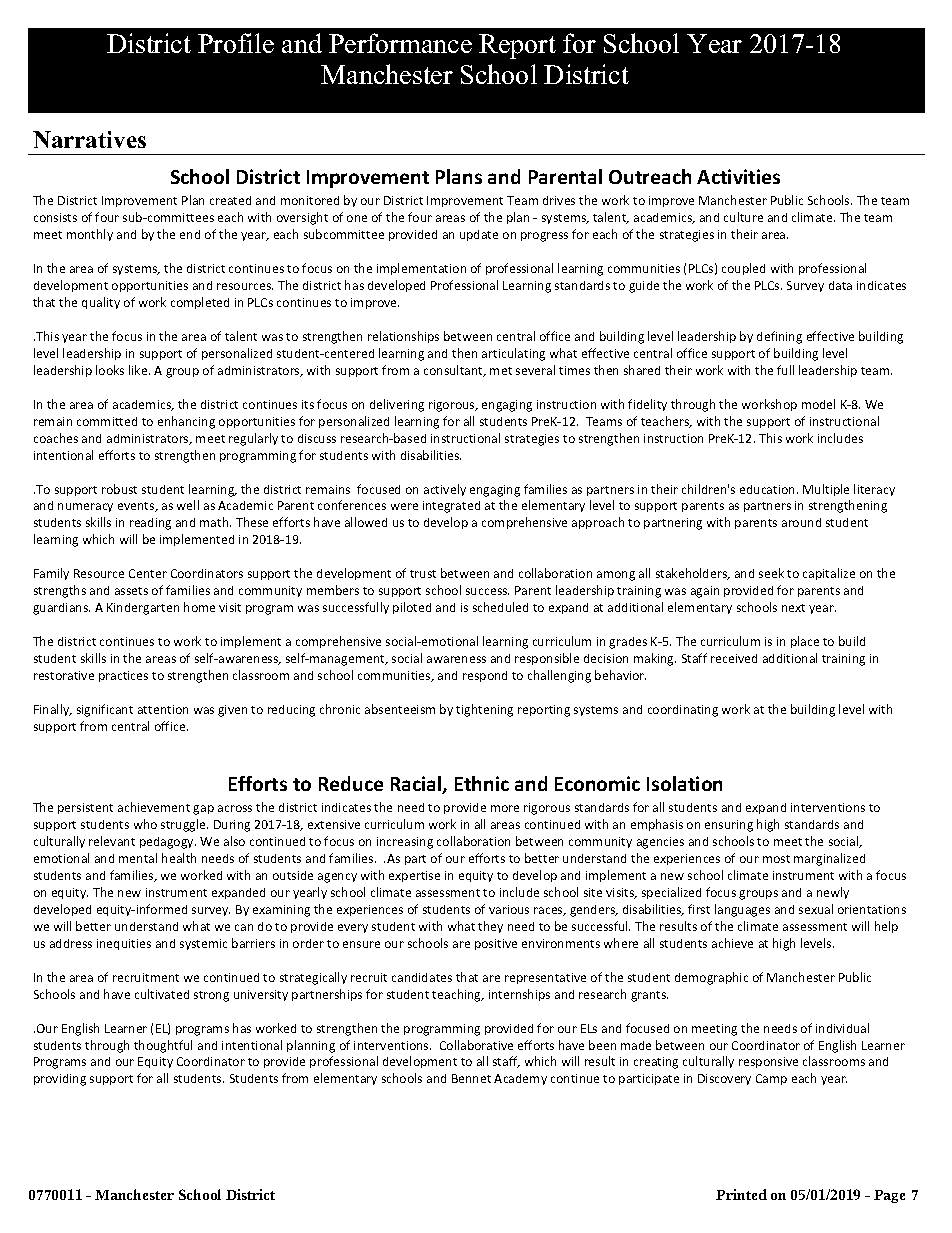 The width and height of the screenshot is (952, 1233). I want to click on enhancing, so click(186, 422).
